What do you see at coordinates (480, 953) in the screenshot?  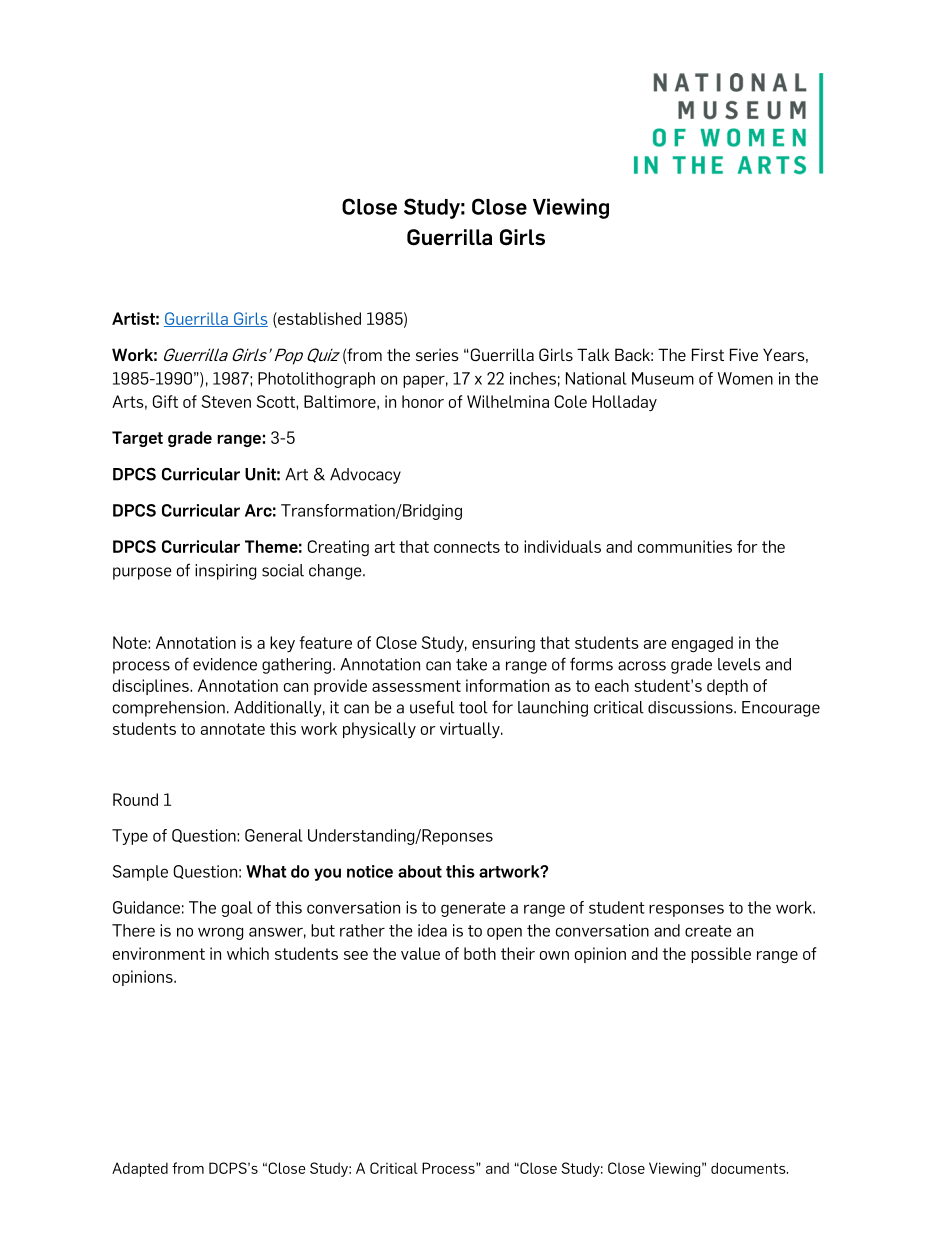 I see `both` at bounding box center [480, 953].
